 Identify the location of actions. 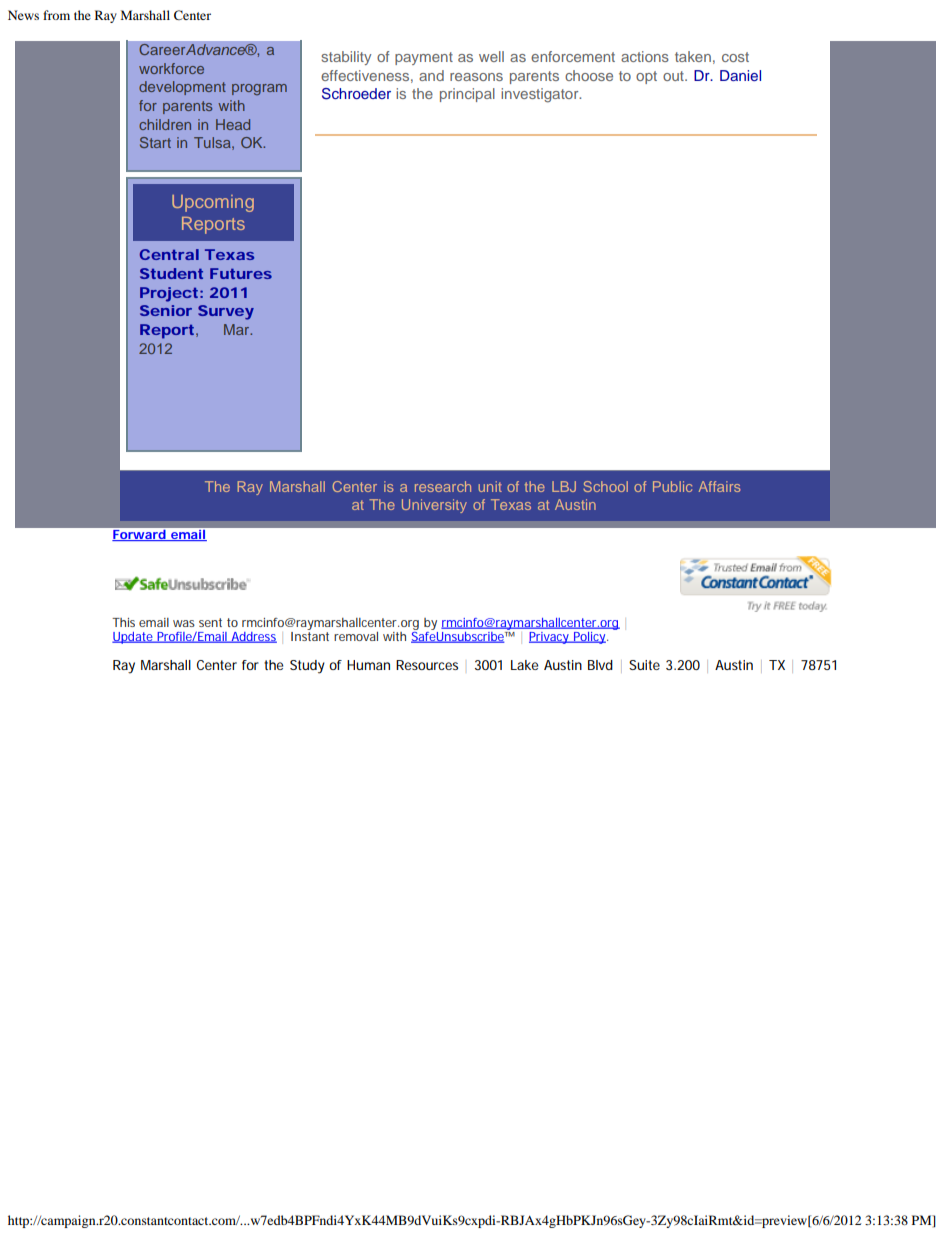
(645, 56).
